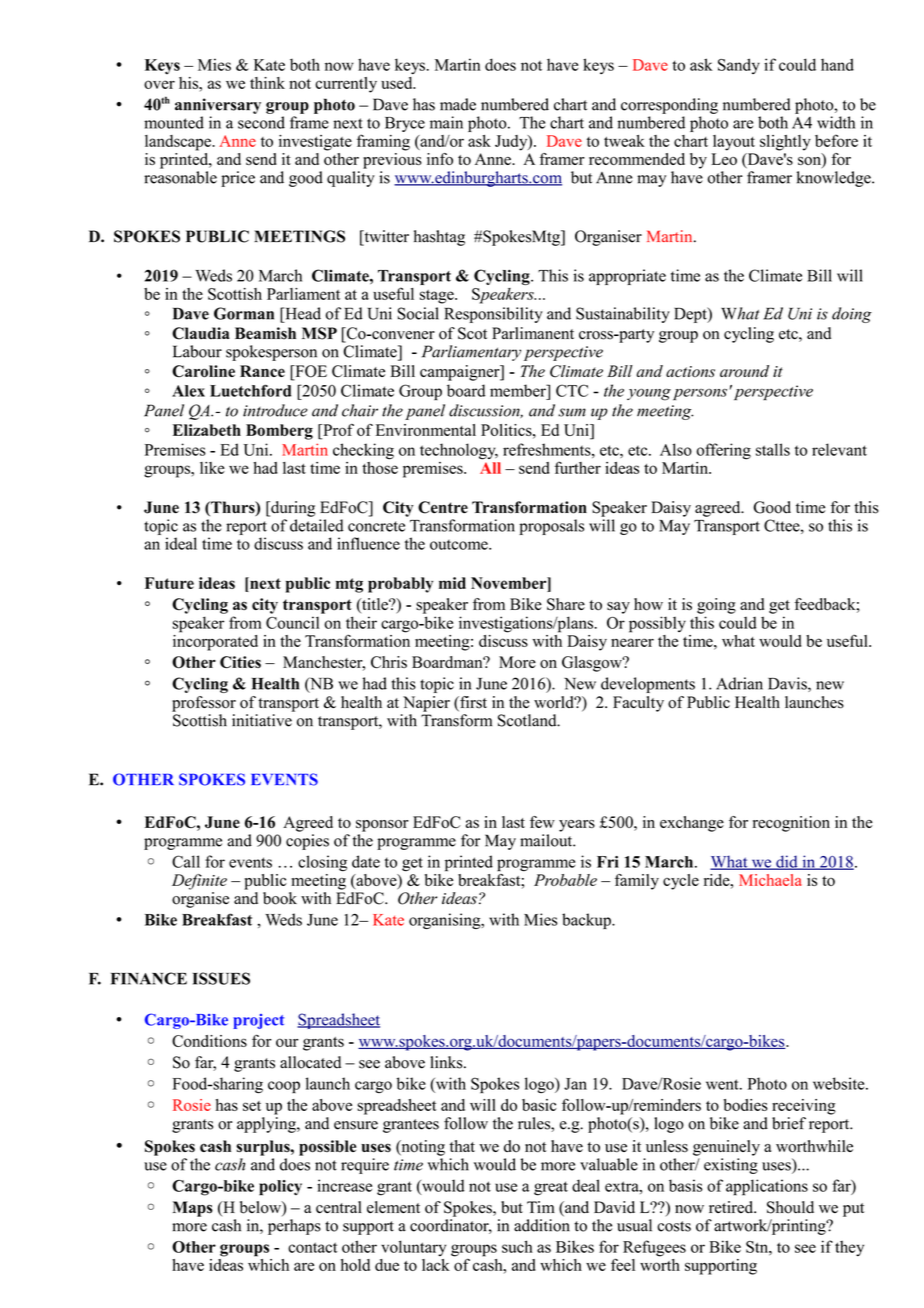 The image size is (924, 1308). I want to click on Cities, so click(240, 662).
